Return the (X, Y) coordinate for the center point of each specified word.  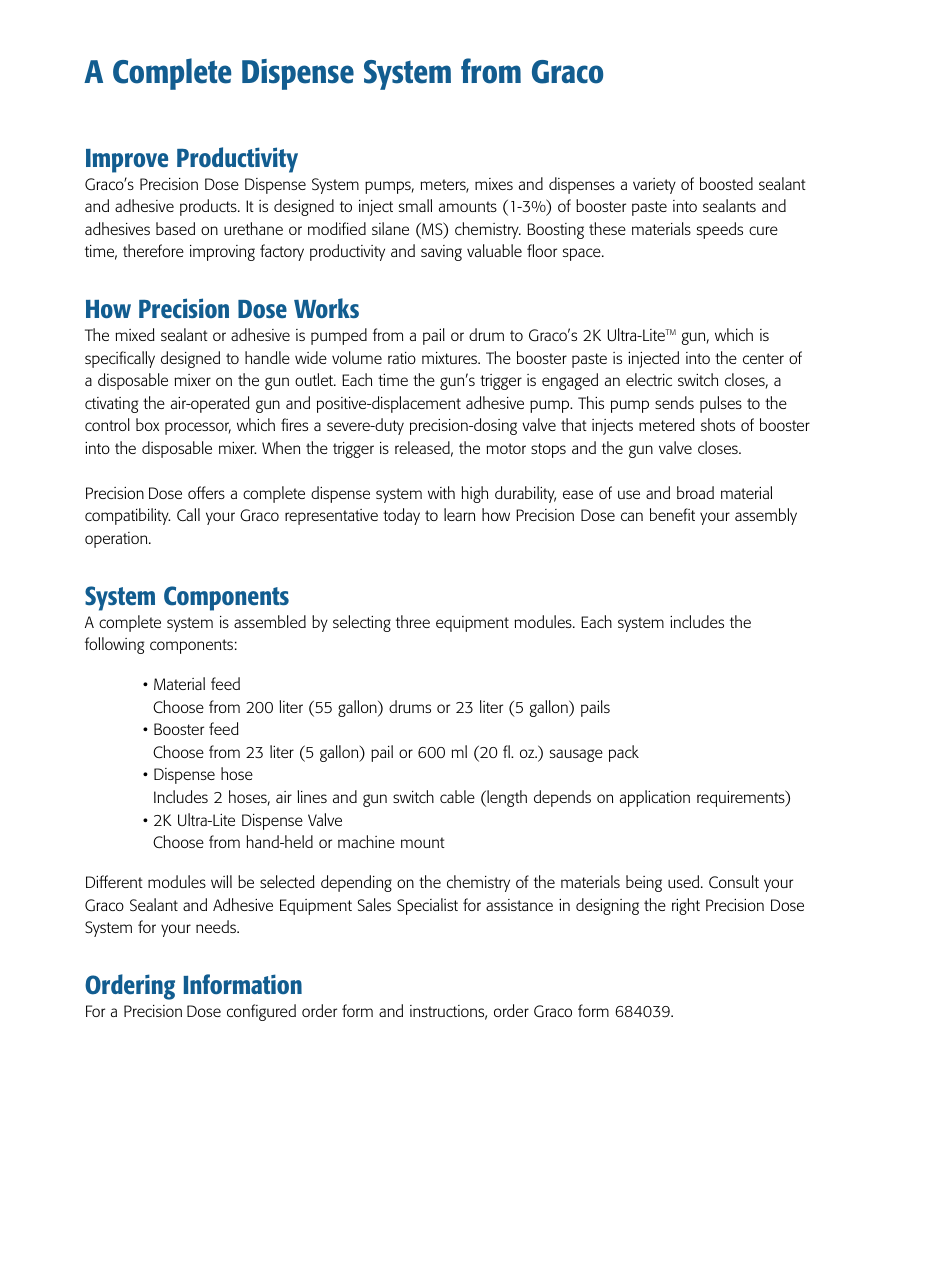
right (686, 906)
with (441, 492)
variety (654, 186)
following (115, 645)
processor (198, 428)
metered (667, 424)
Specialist (427, 906)
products (209, 207)
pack (624, 753)
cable (457, 796)
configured (261, 1012)
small (415, 205)
